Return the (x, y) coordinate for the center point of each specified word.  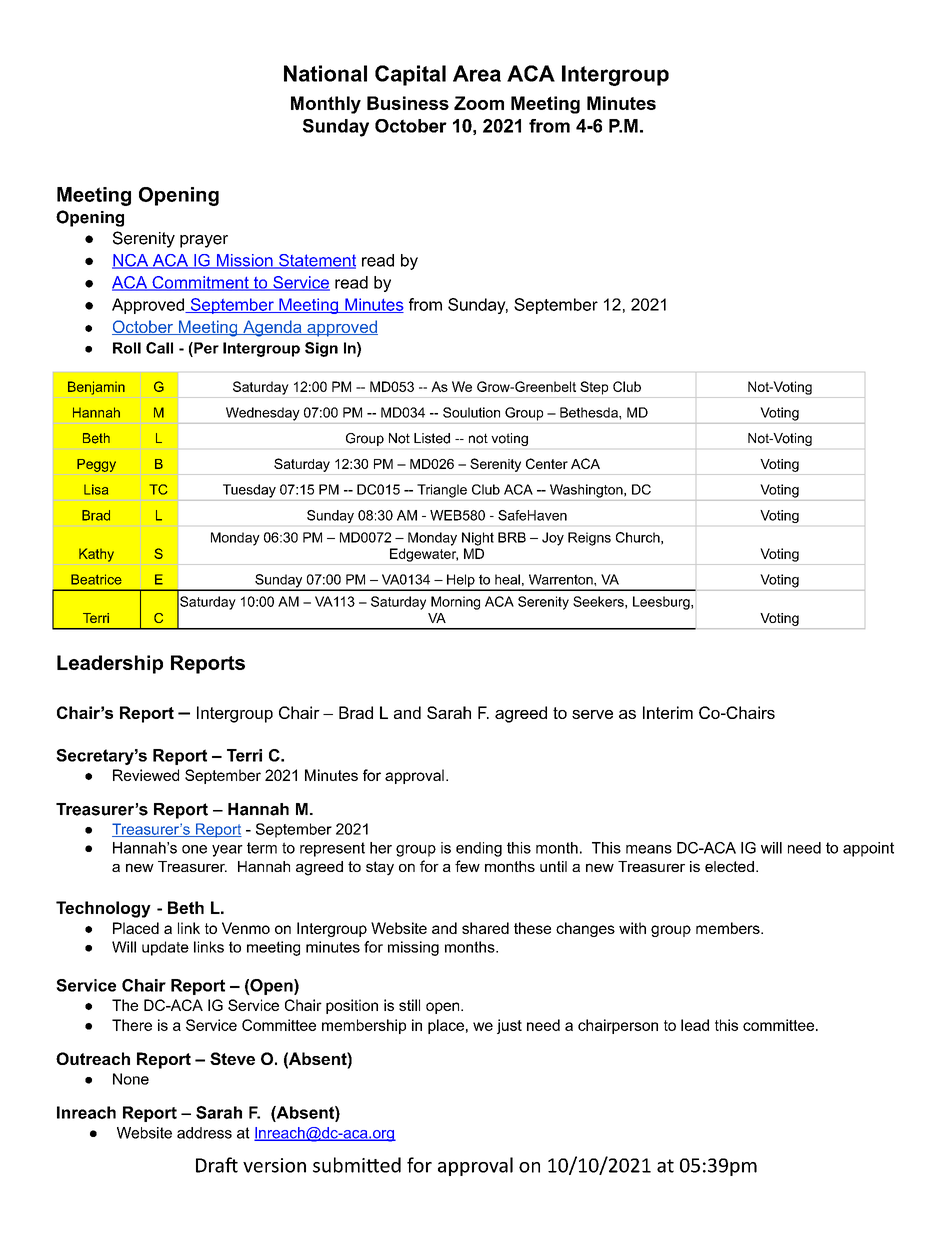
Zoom (479, 103)
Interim (668, 712)
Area (477, 73)
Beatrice (96, 579)
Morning (455, 603)
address (204, 1133)
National (325, 73)
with (632, 928)
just (509, 1026)
